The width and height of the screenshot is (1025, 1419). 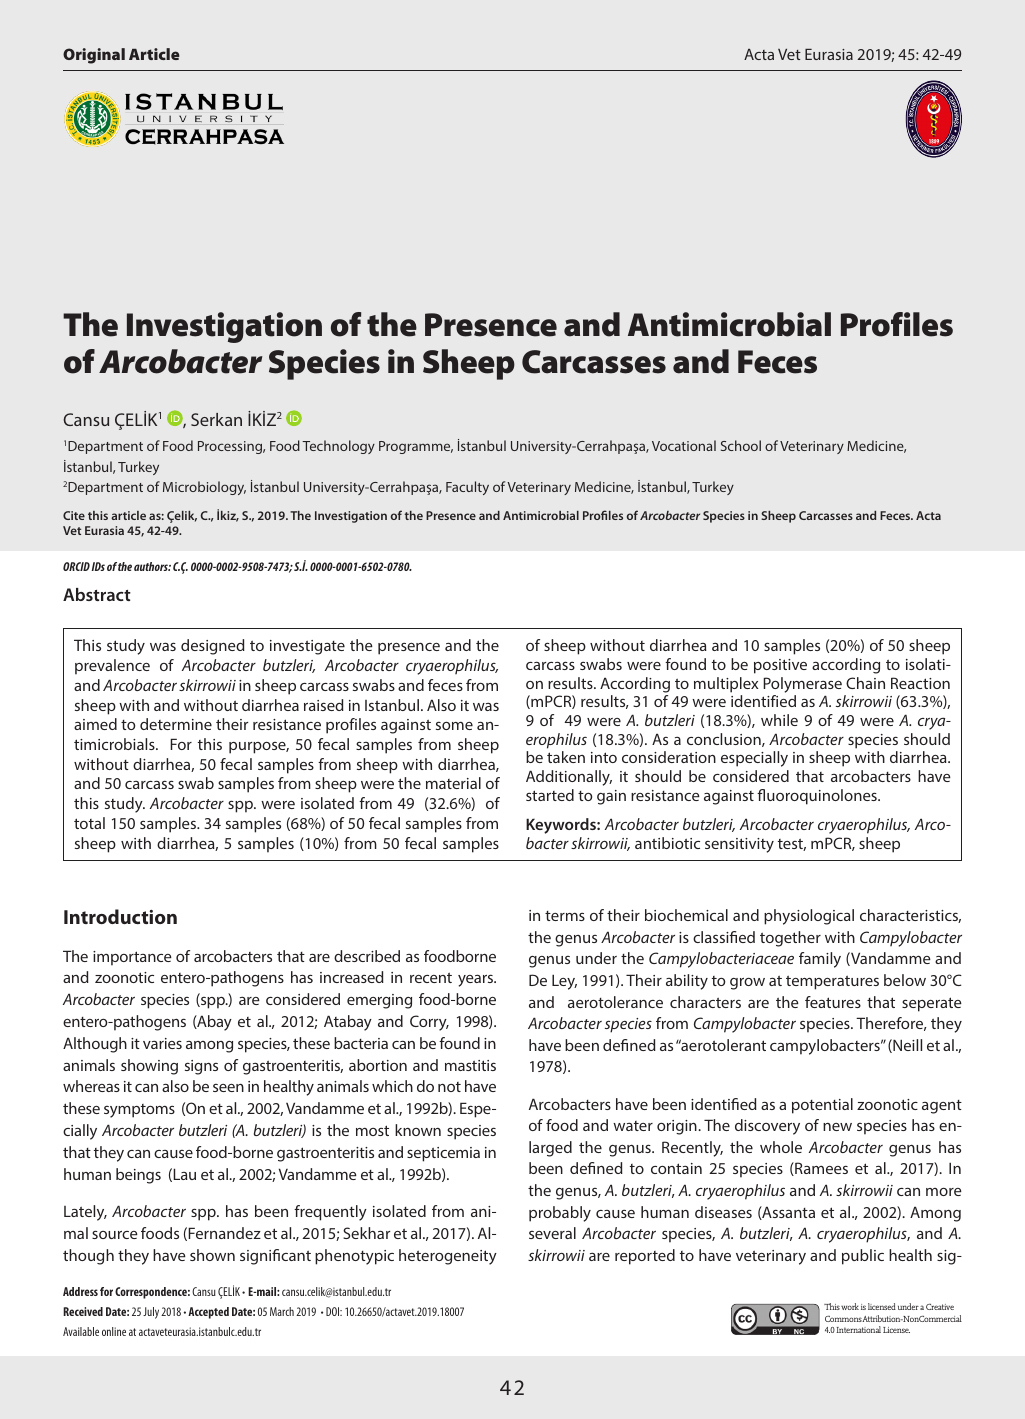 I want to click on while, so click(x=779, y=720).
